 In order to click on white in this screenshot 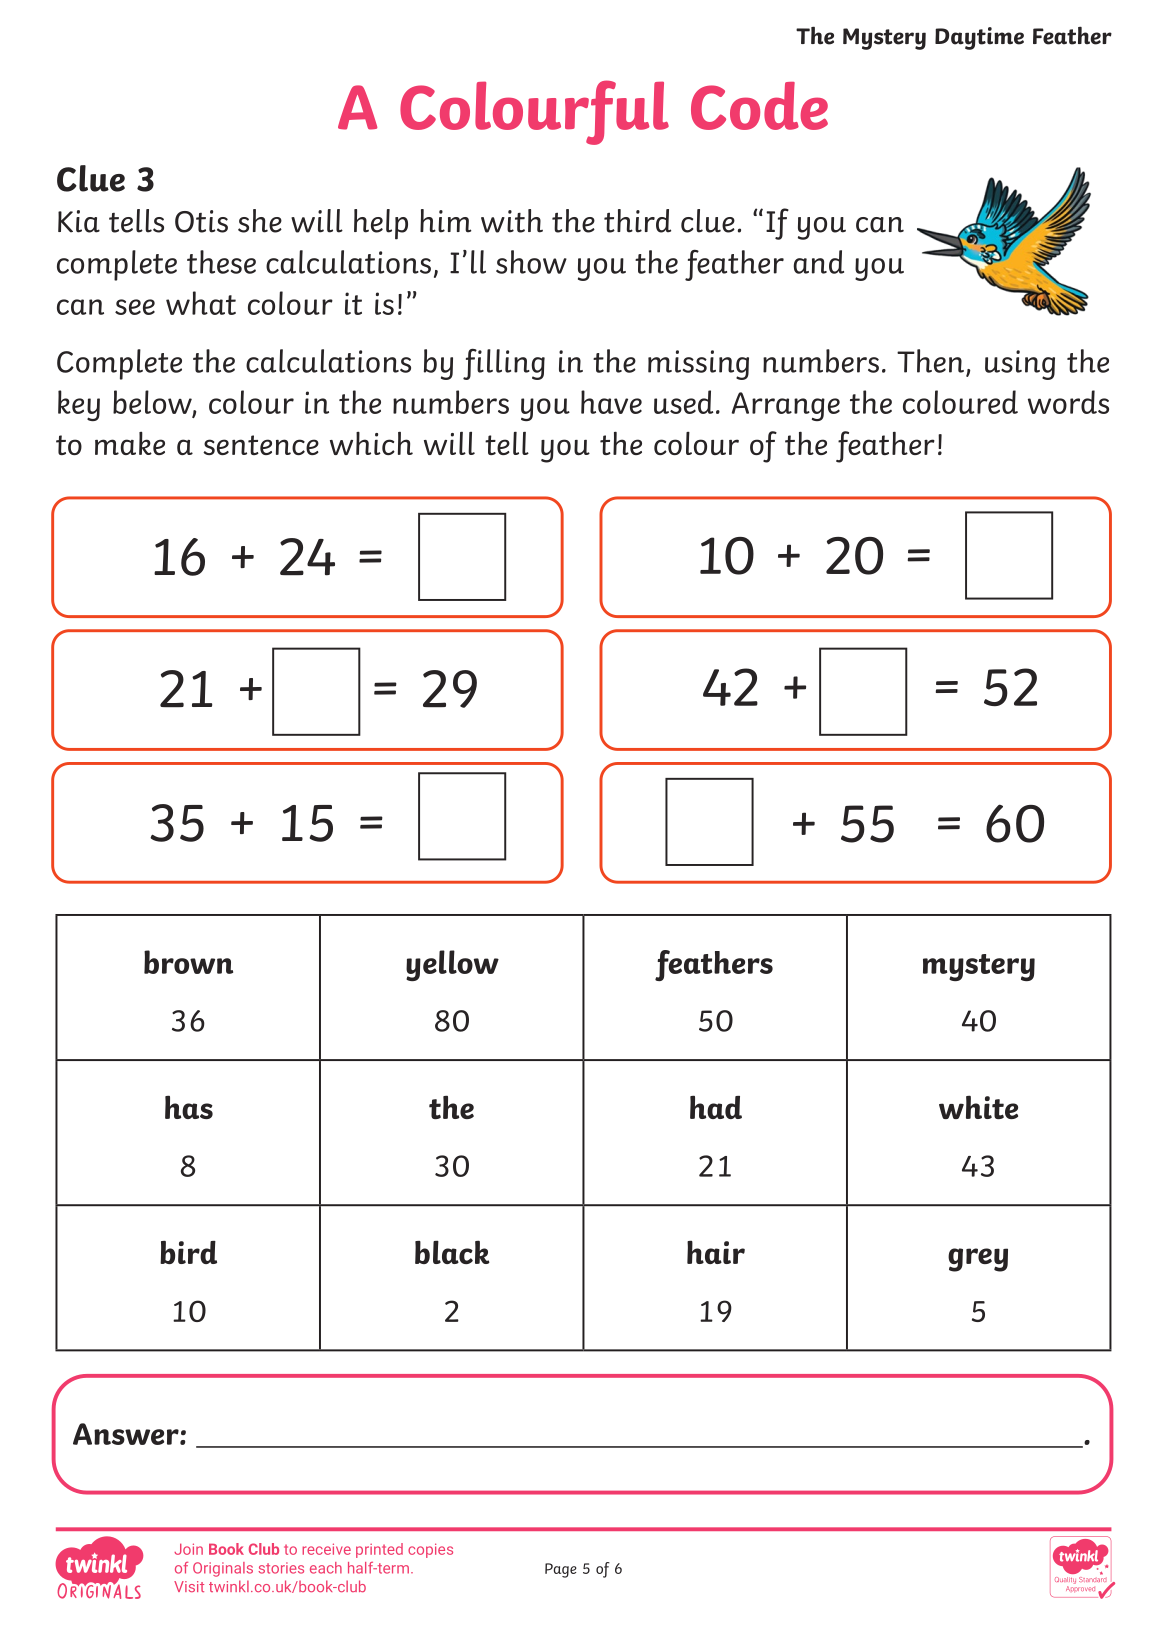, I will do `click(978, 1107)`.
